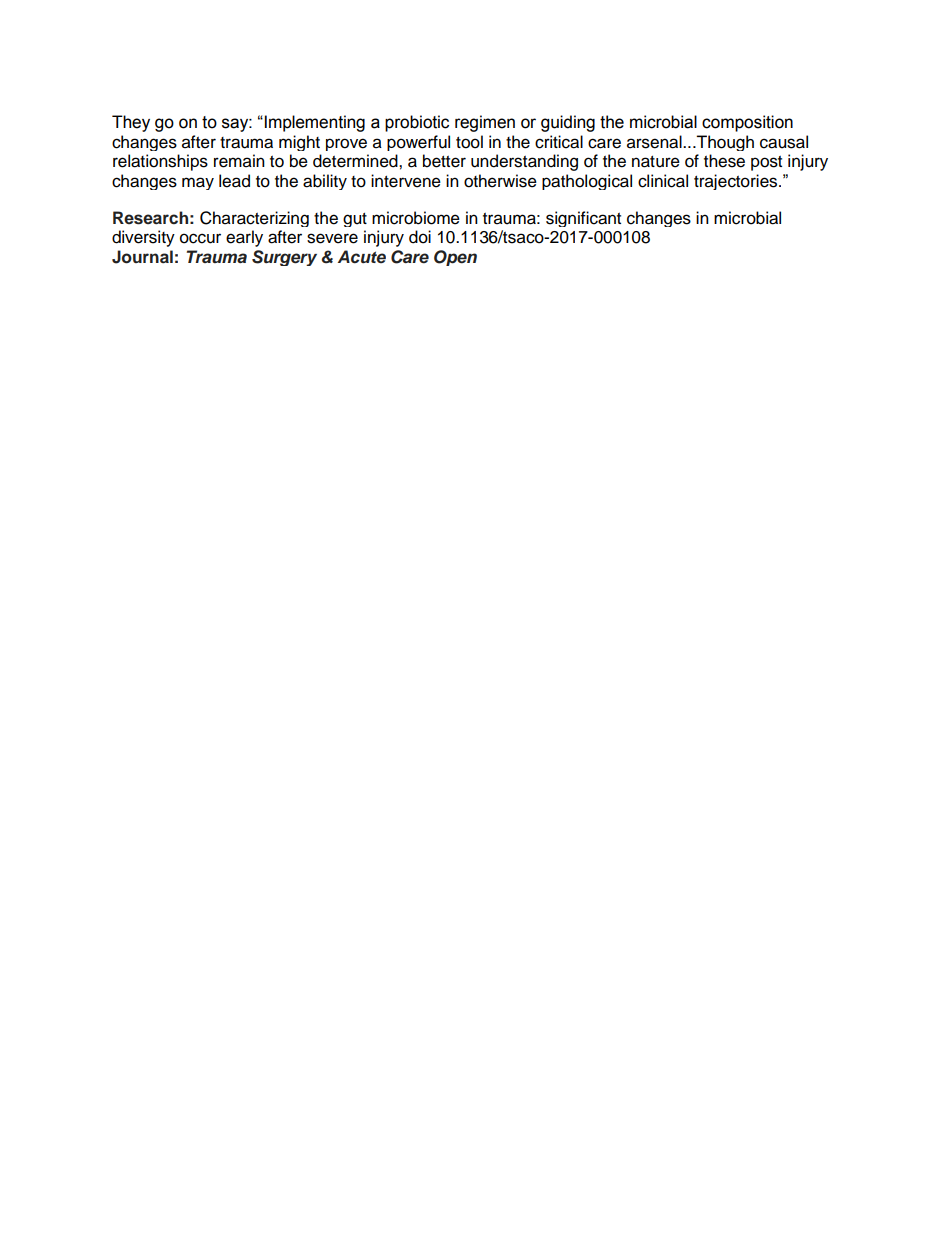 The width and height of the screenshot is (952, 1233). What do you see at coordinates (583, 219) in the screenshot?
I see `significant` at bounding box center [583, 219].
